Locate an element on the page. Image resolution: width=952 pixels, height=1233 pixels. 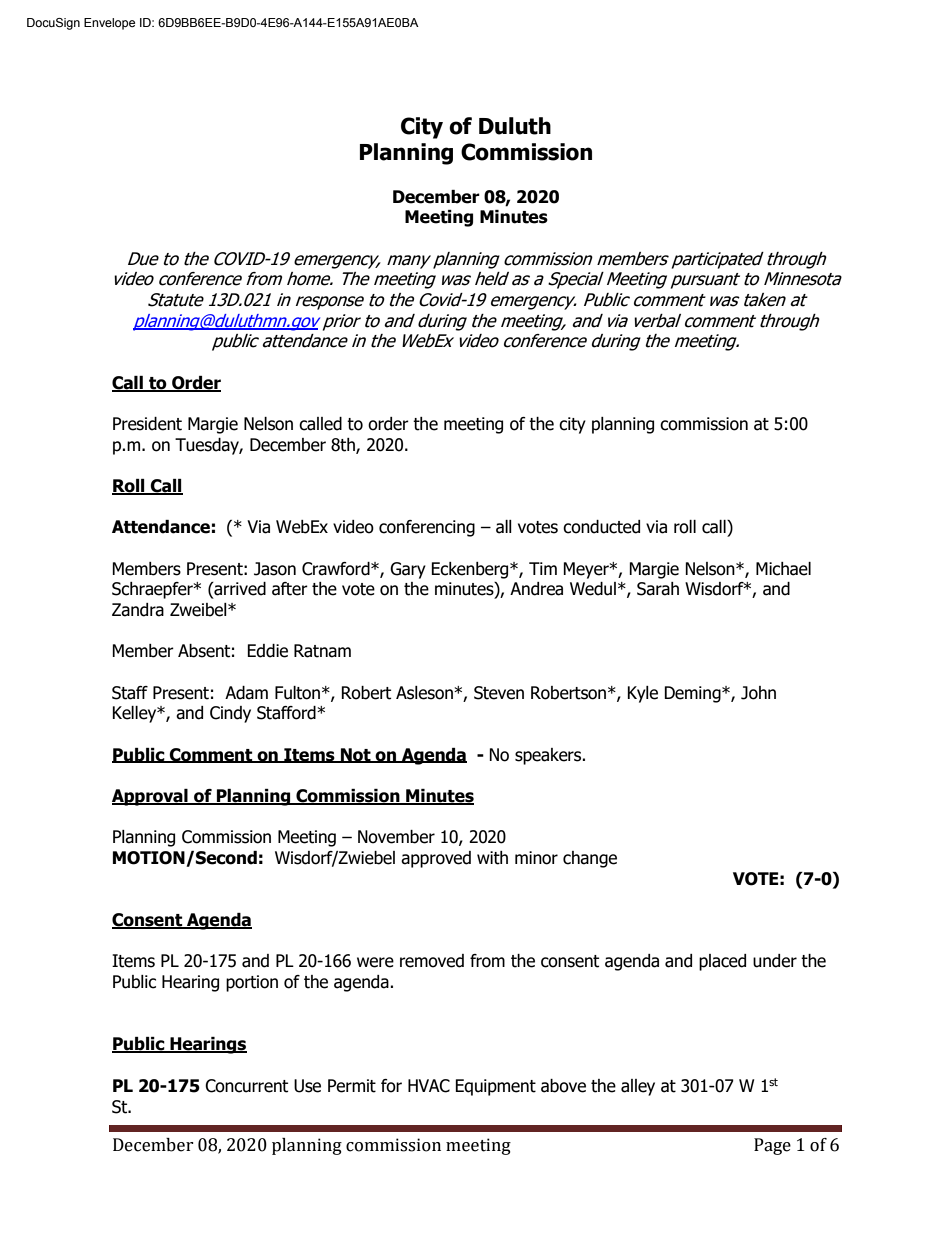
Equipment is located at coordinates (495, 1087).
